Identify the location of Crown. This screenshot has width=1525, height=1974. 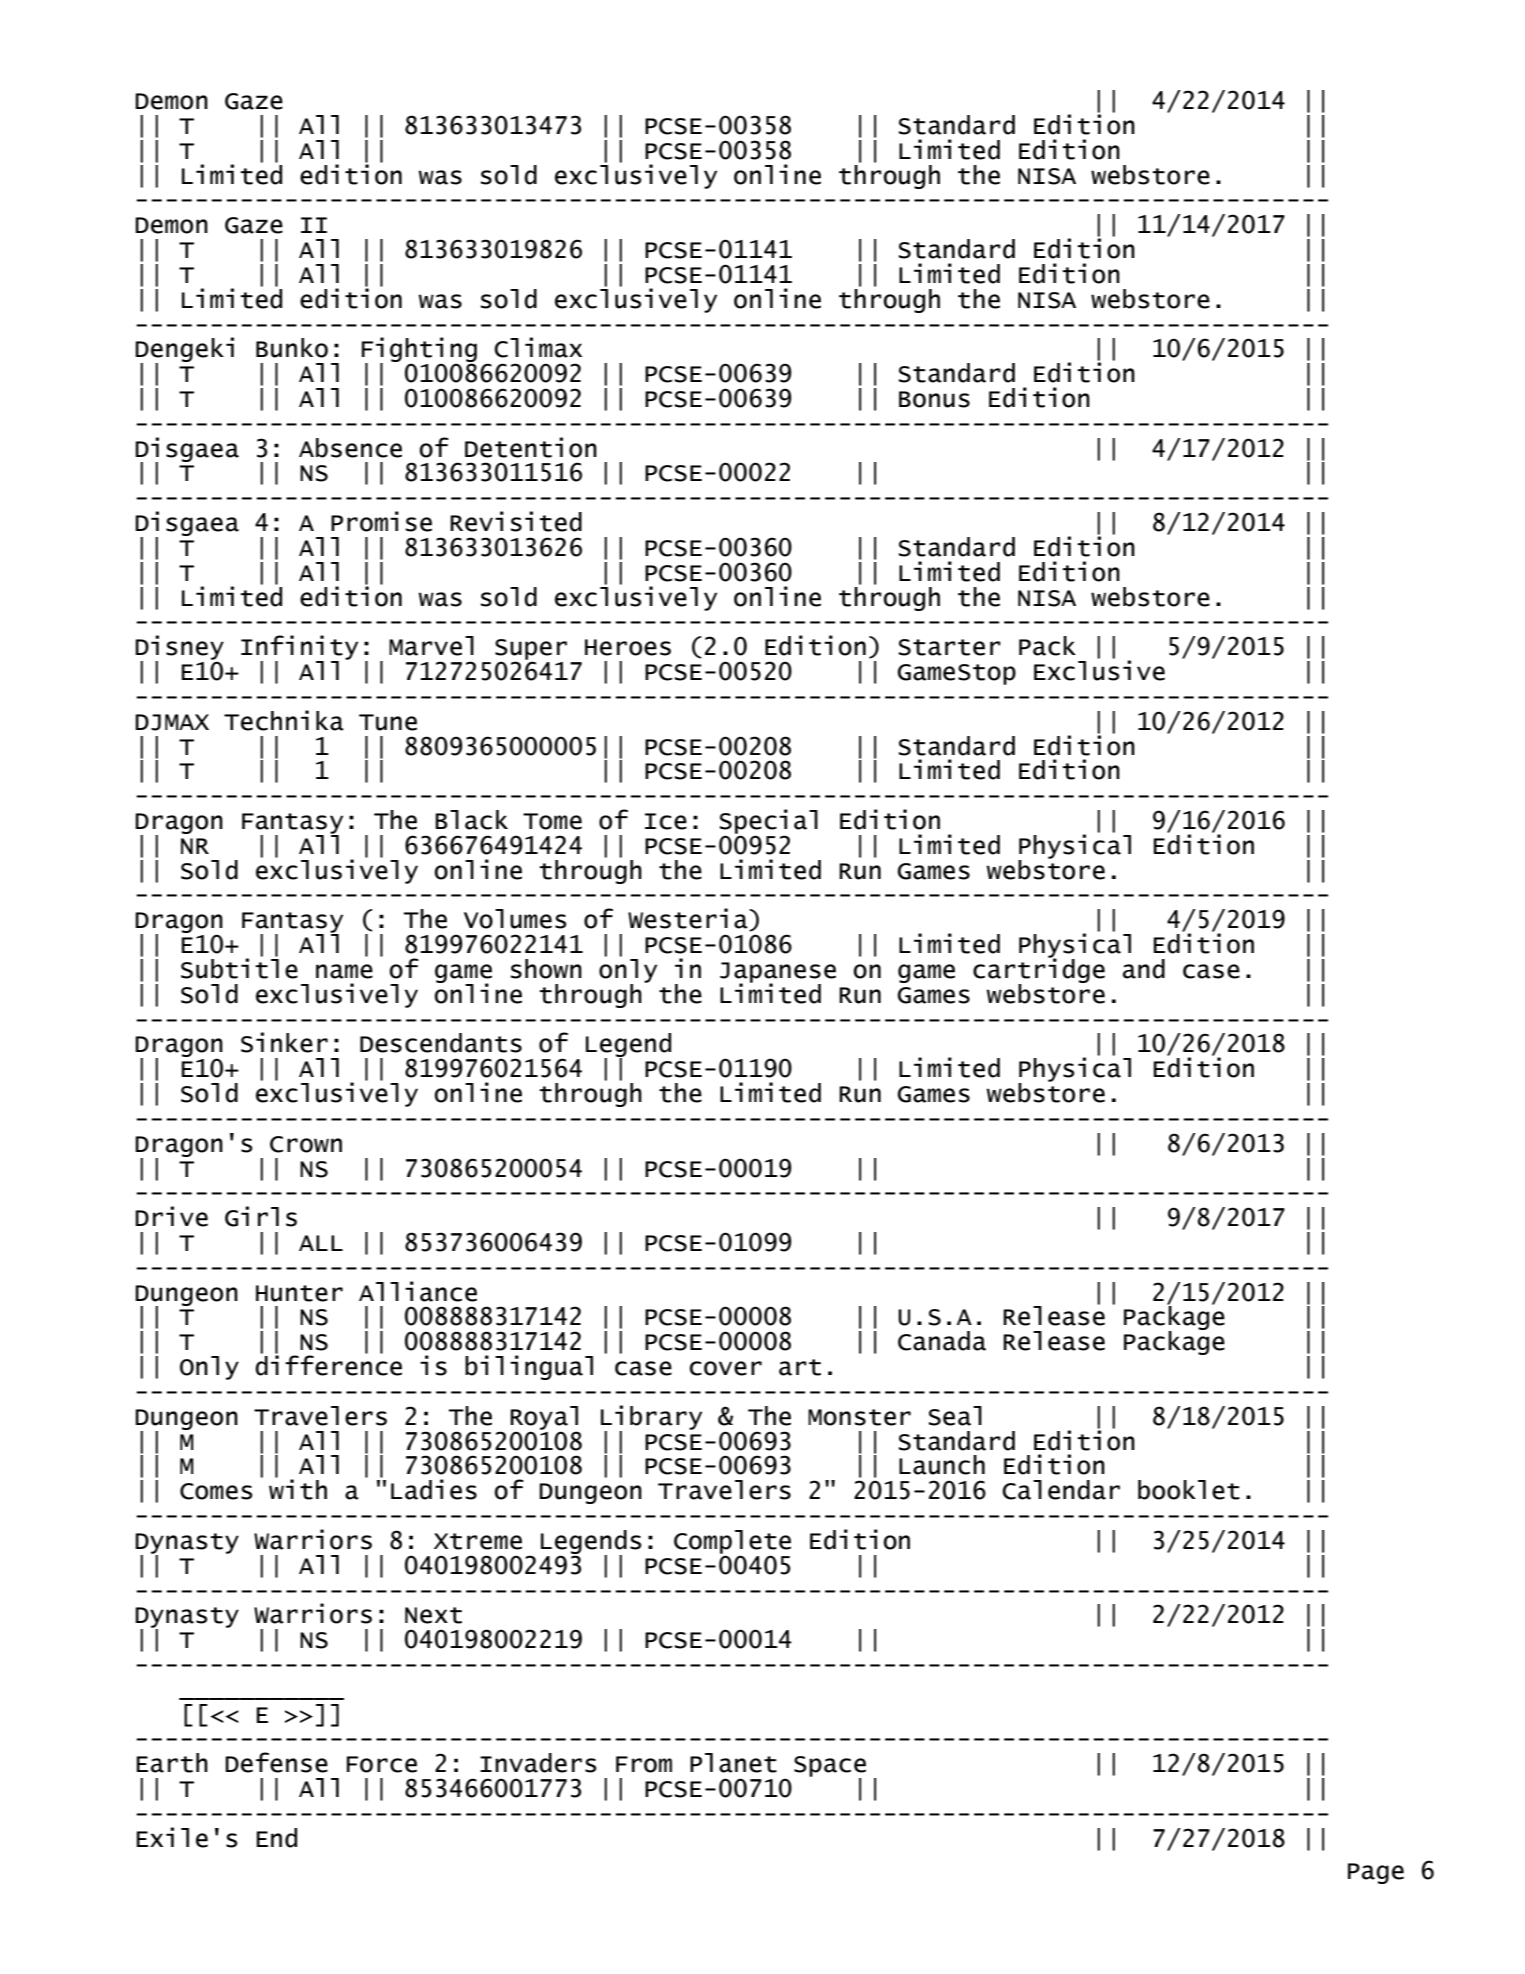
(306, 1144).
